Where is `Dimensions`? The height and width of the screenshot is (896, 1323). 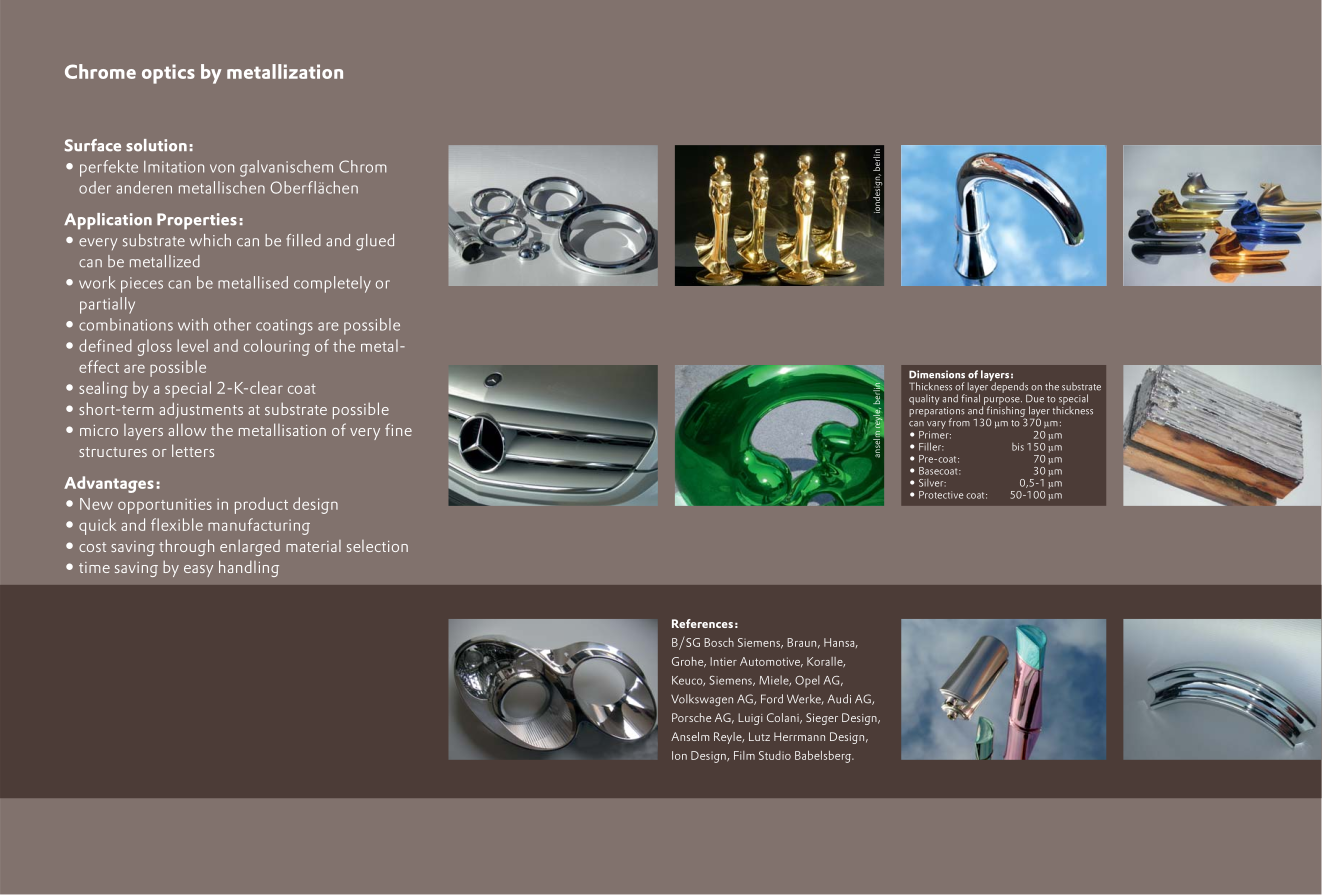
Dimensions is located at coordinates (937, 374).
